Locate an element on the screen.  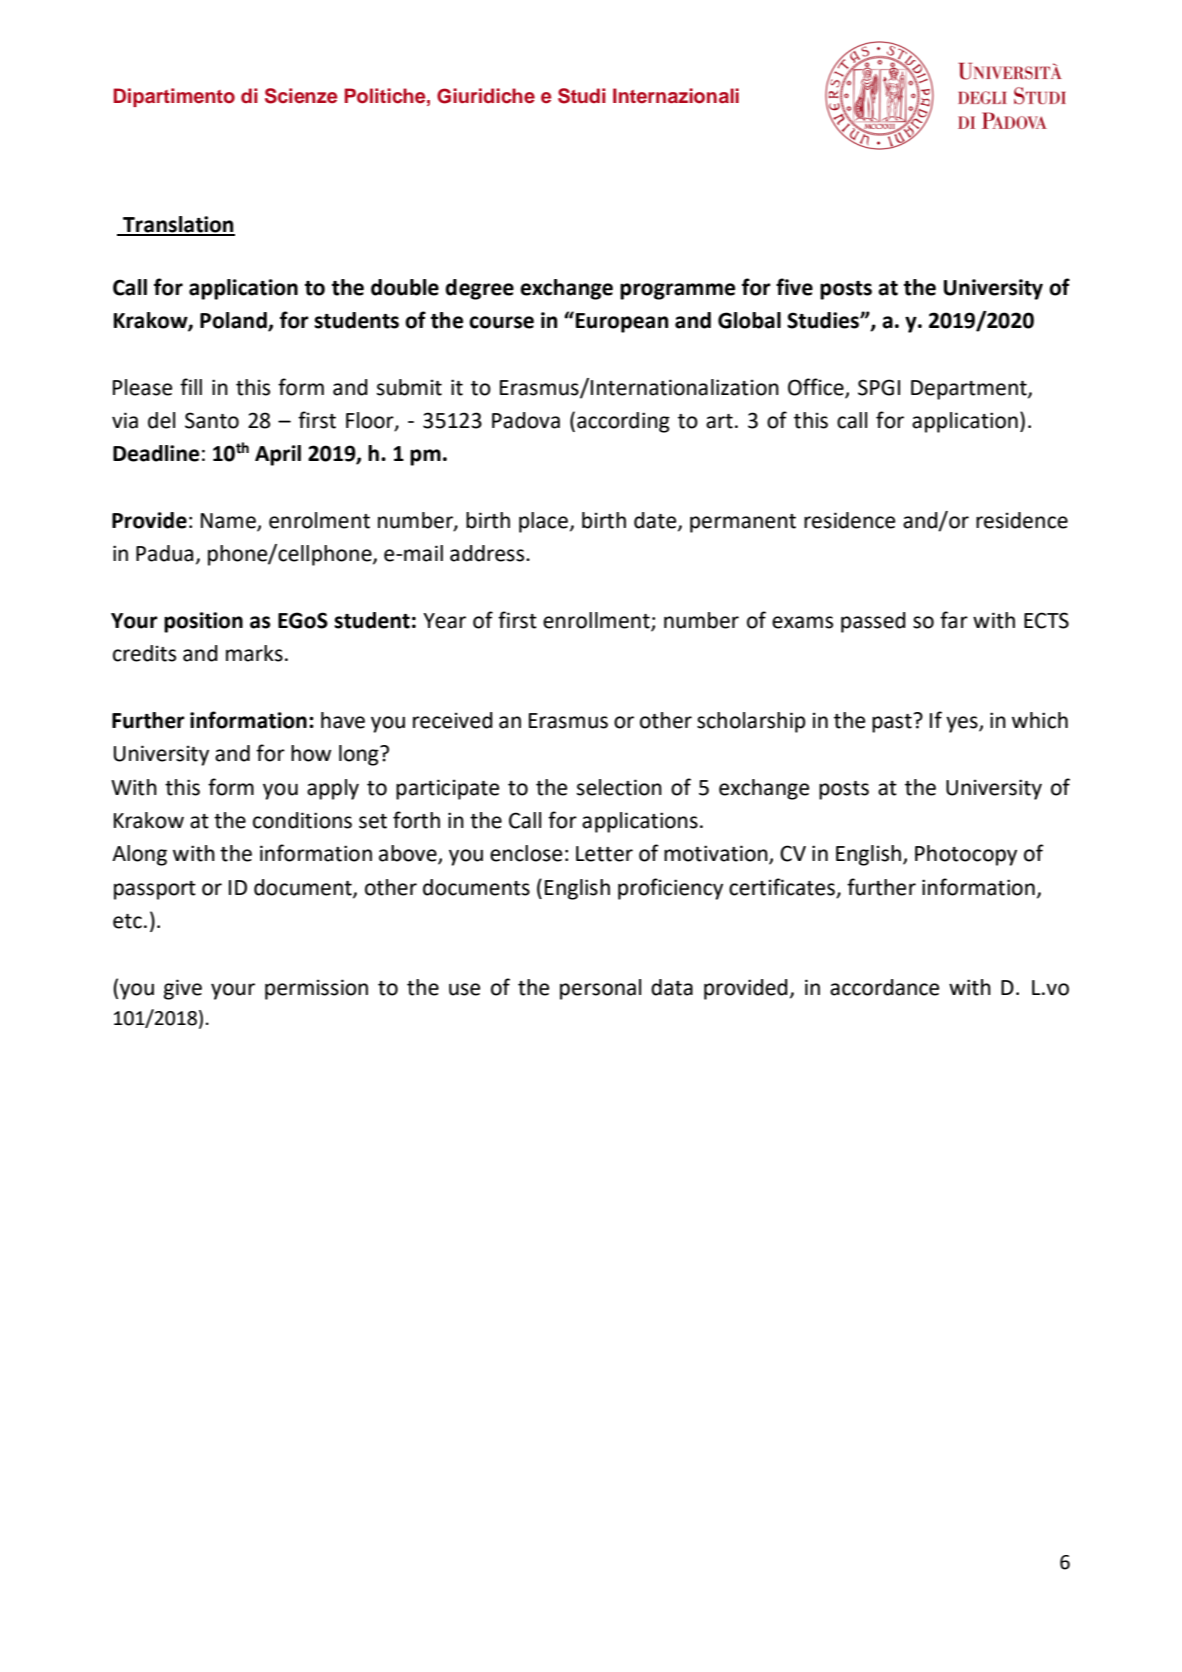
permanent is located at coordinates (743, 523).
